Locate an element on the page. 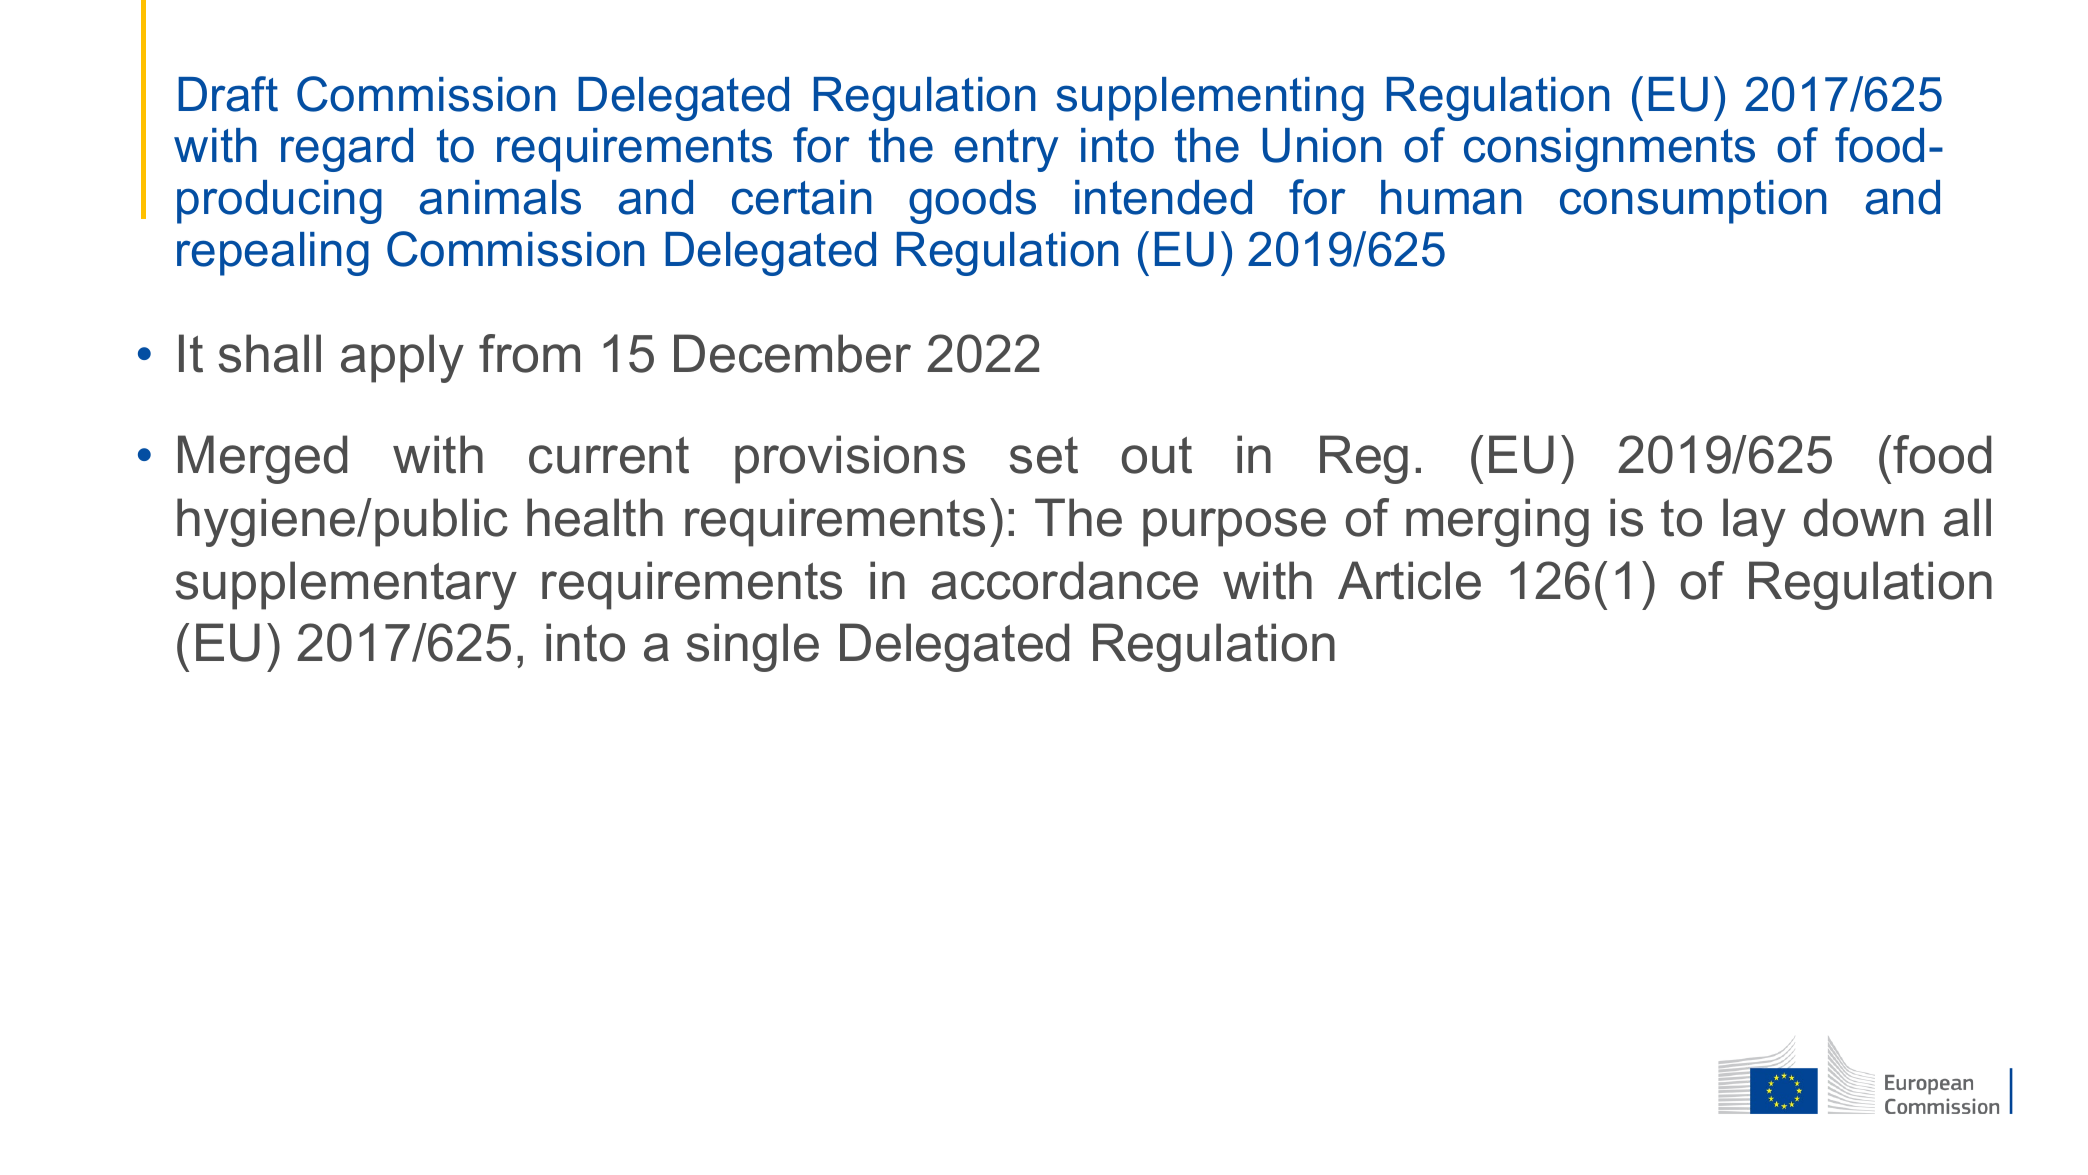 Image resolution: width=2088 pixels, height=1175 pixels. from is located at coordinates (529, 353).
